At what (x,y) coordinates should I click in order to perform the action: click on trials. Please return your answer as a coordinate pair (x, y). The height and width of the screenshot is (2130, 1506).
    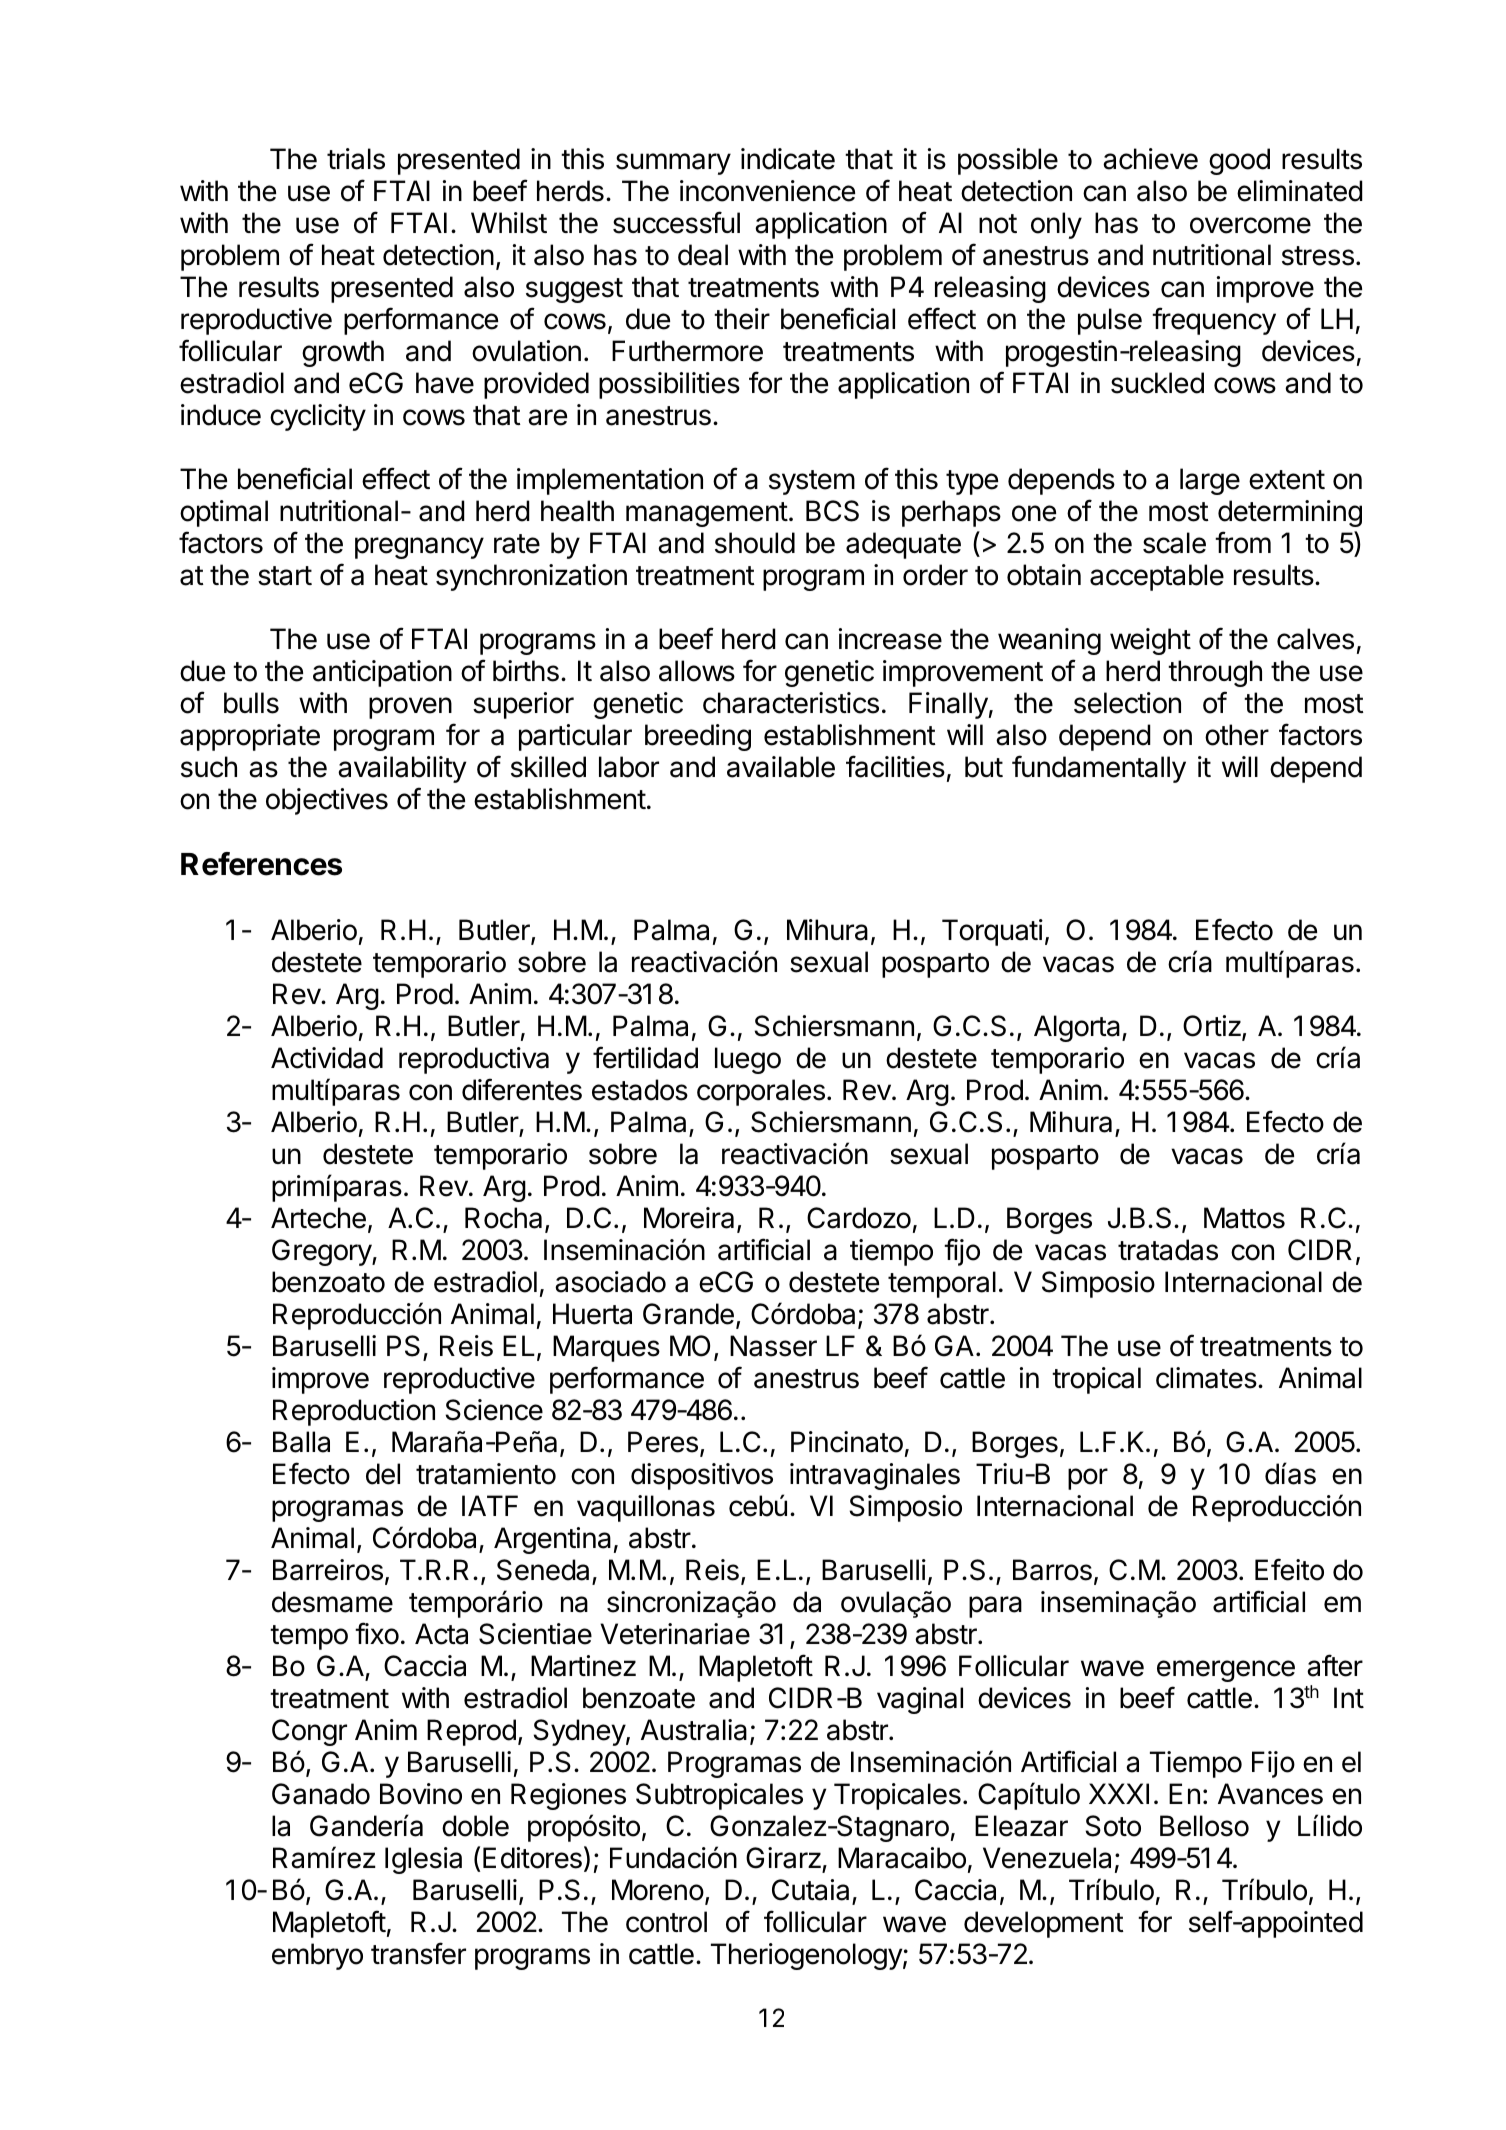
    Looking at the image, I should click on (356, 159).
